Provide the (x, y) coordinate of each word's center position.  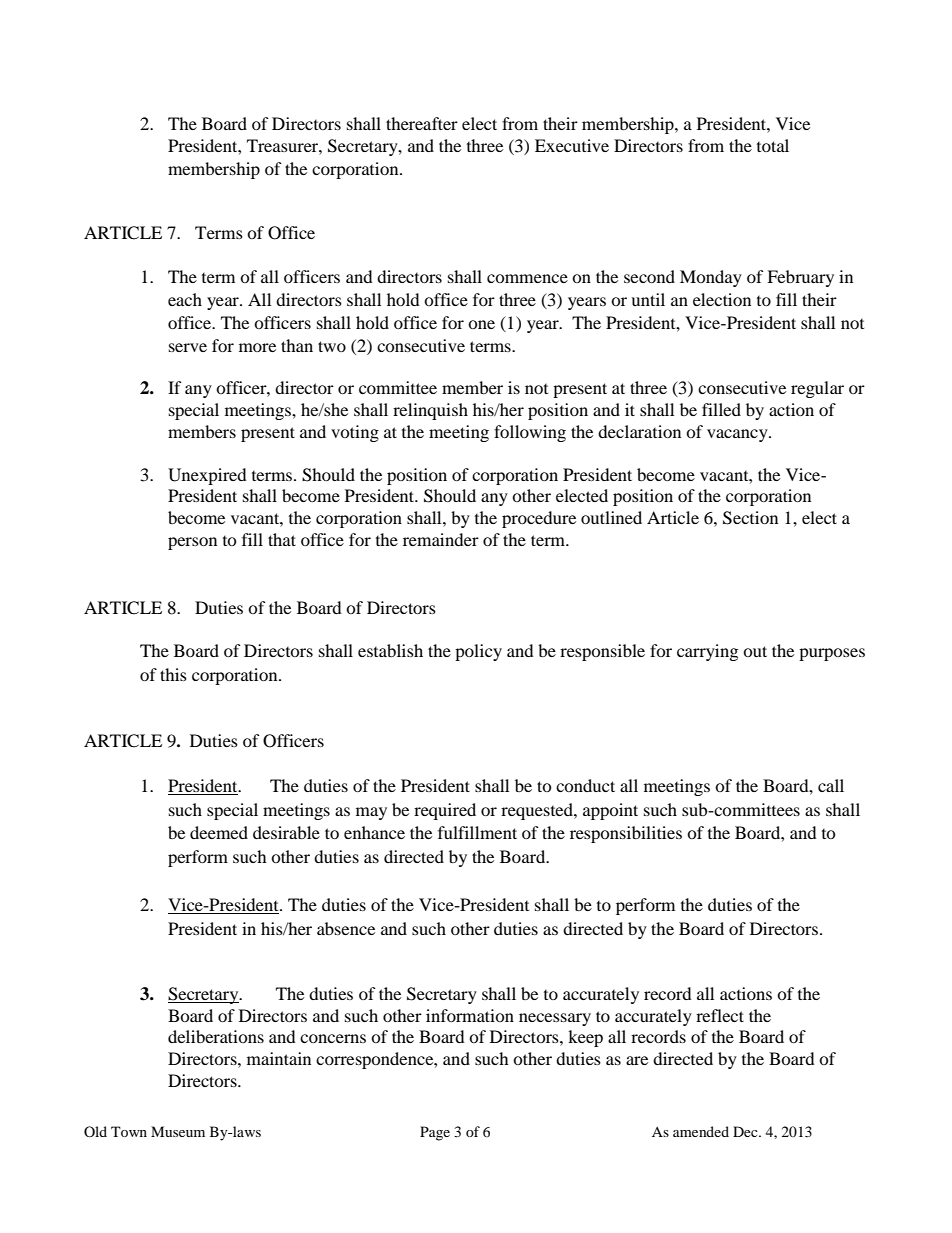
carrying (707, 652)
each (185, 299)
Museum (178, 1131)
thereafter (422, 123)
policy (478, 652)
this (173, 674)
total (773, 145)
